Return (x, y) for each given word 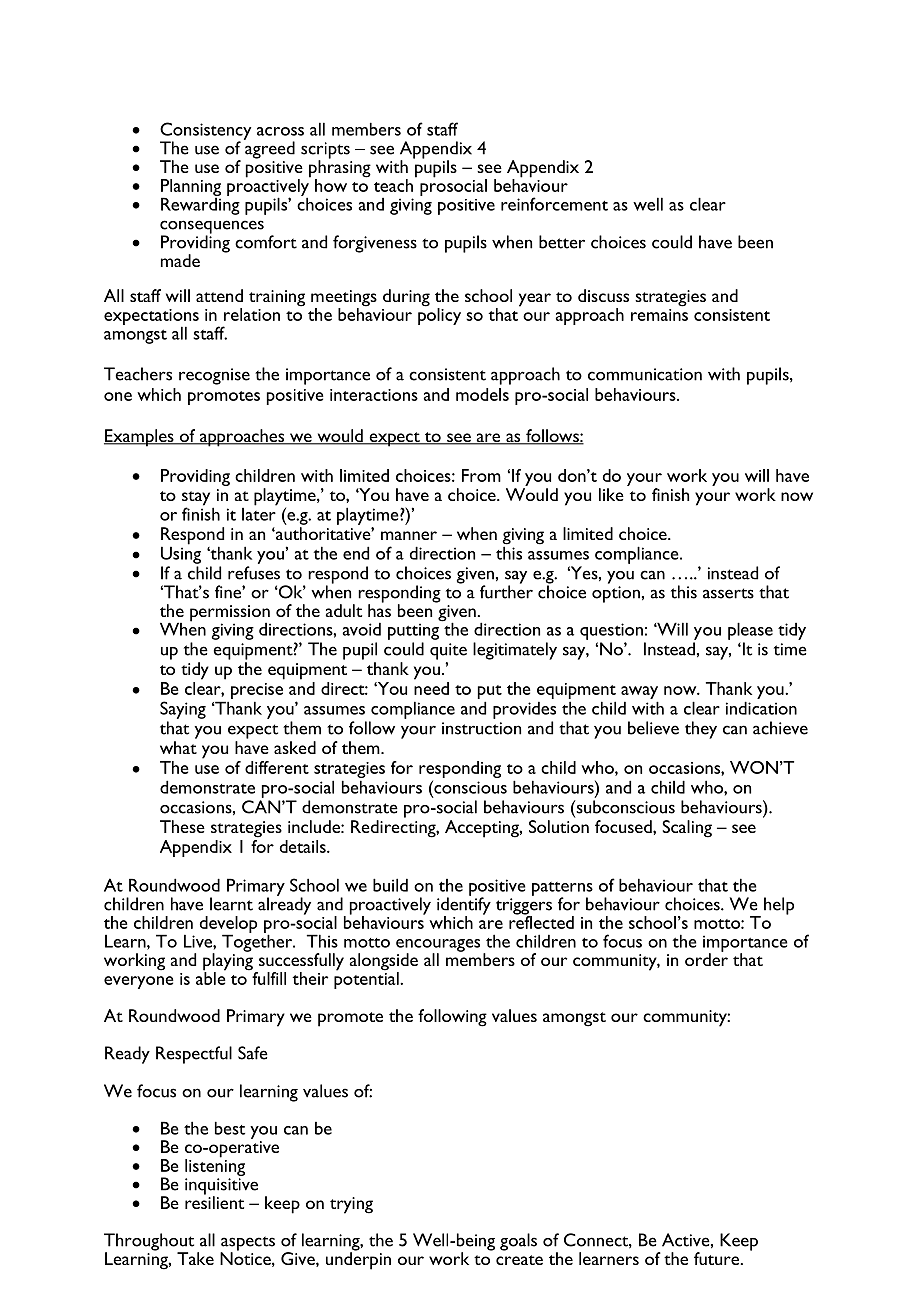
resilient (214, 1201)
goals (518, 1242)
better (562, 242)
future (718, 1258)
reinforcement (554, 204)
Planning (191, 188)
